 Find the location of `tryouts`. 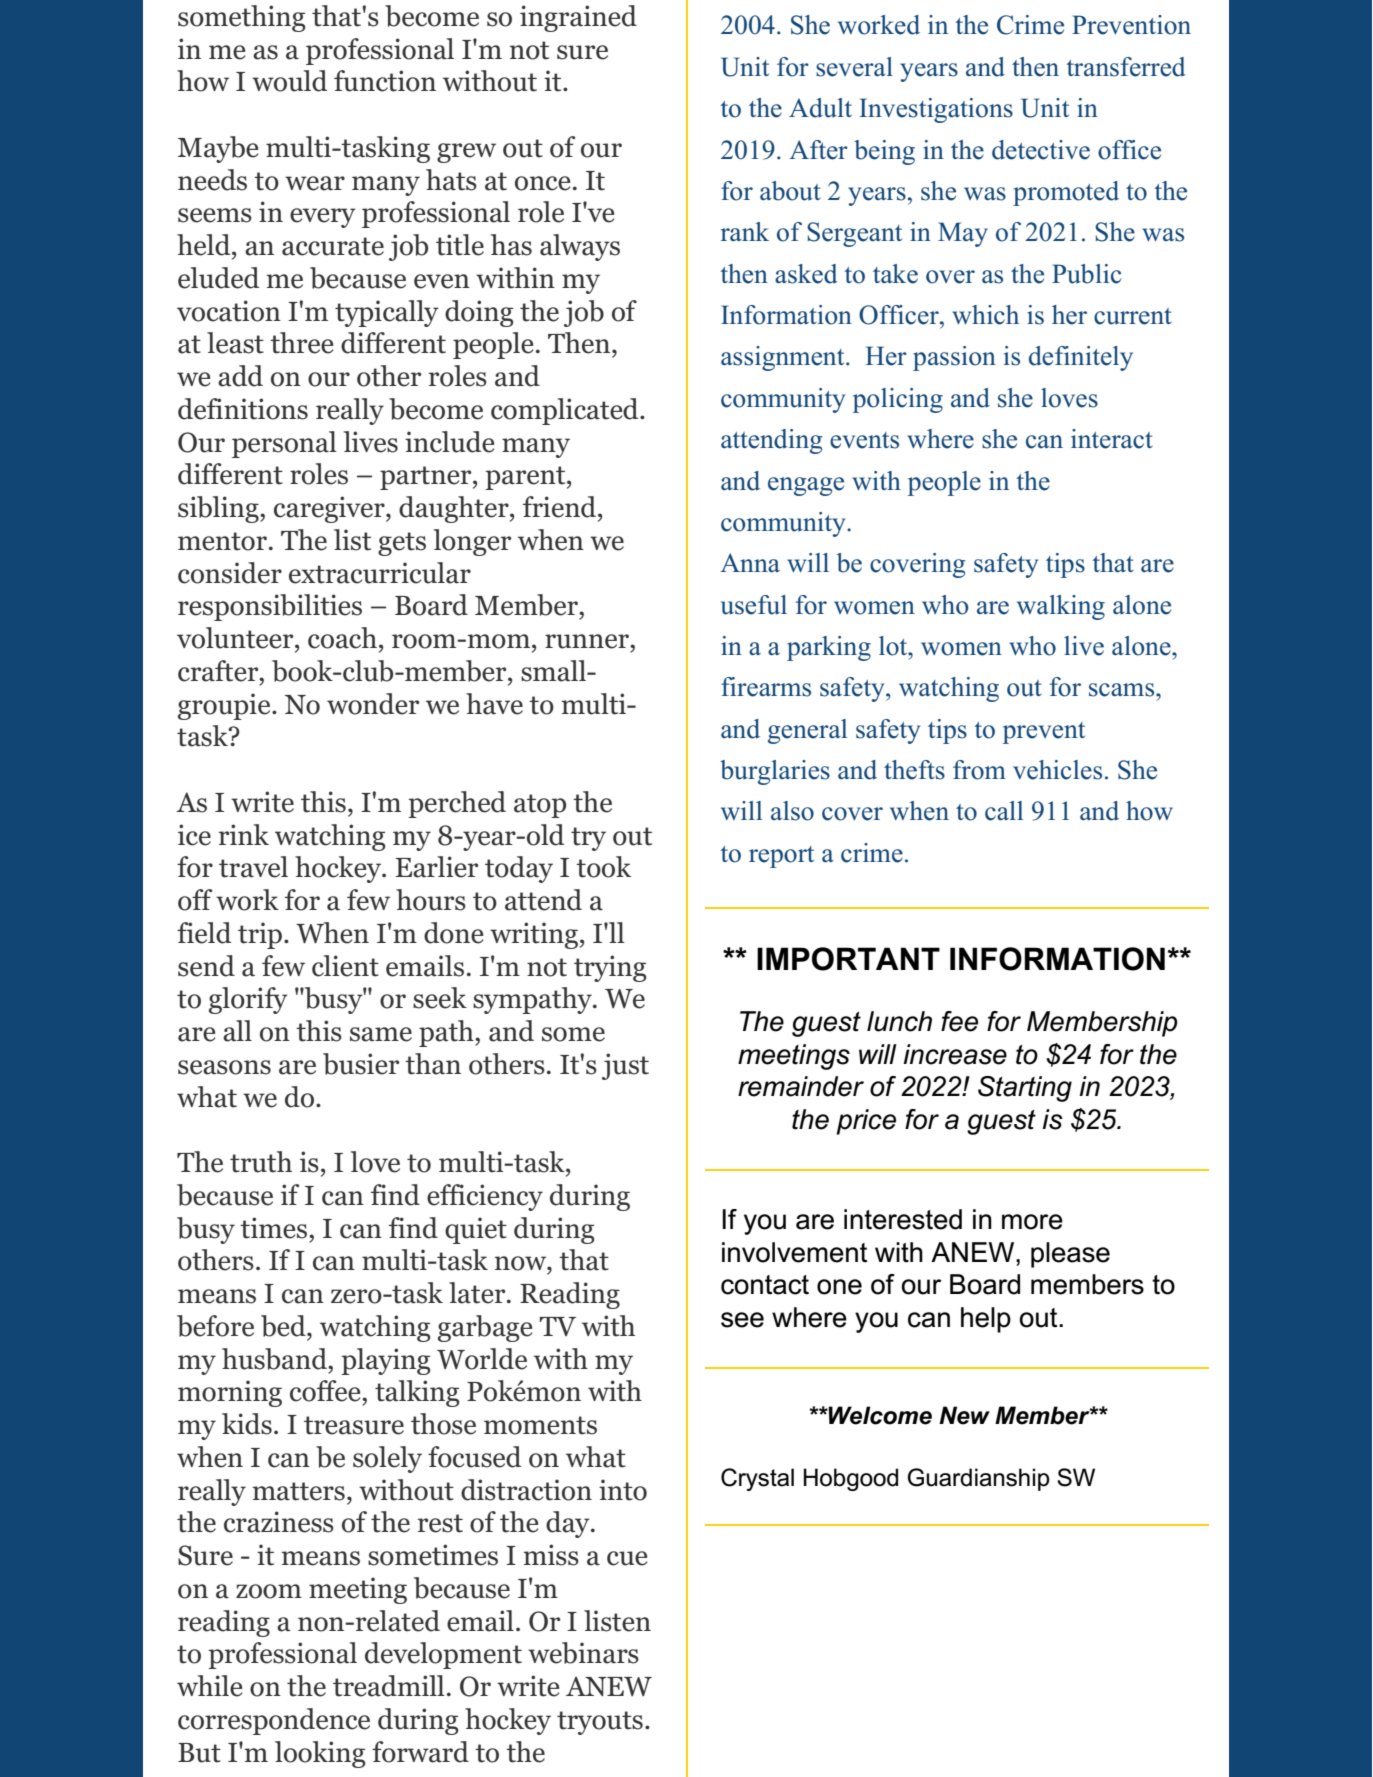

tryouts is located at coordinates (600, 1723).
